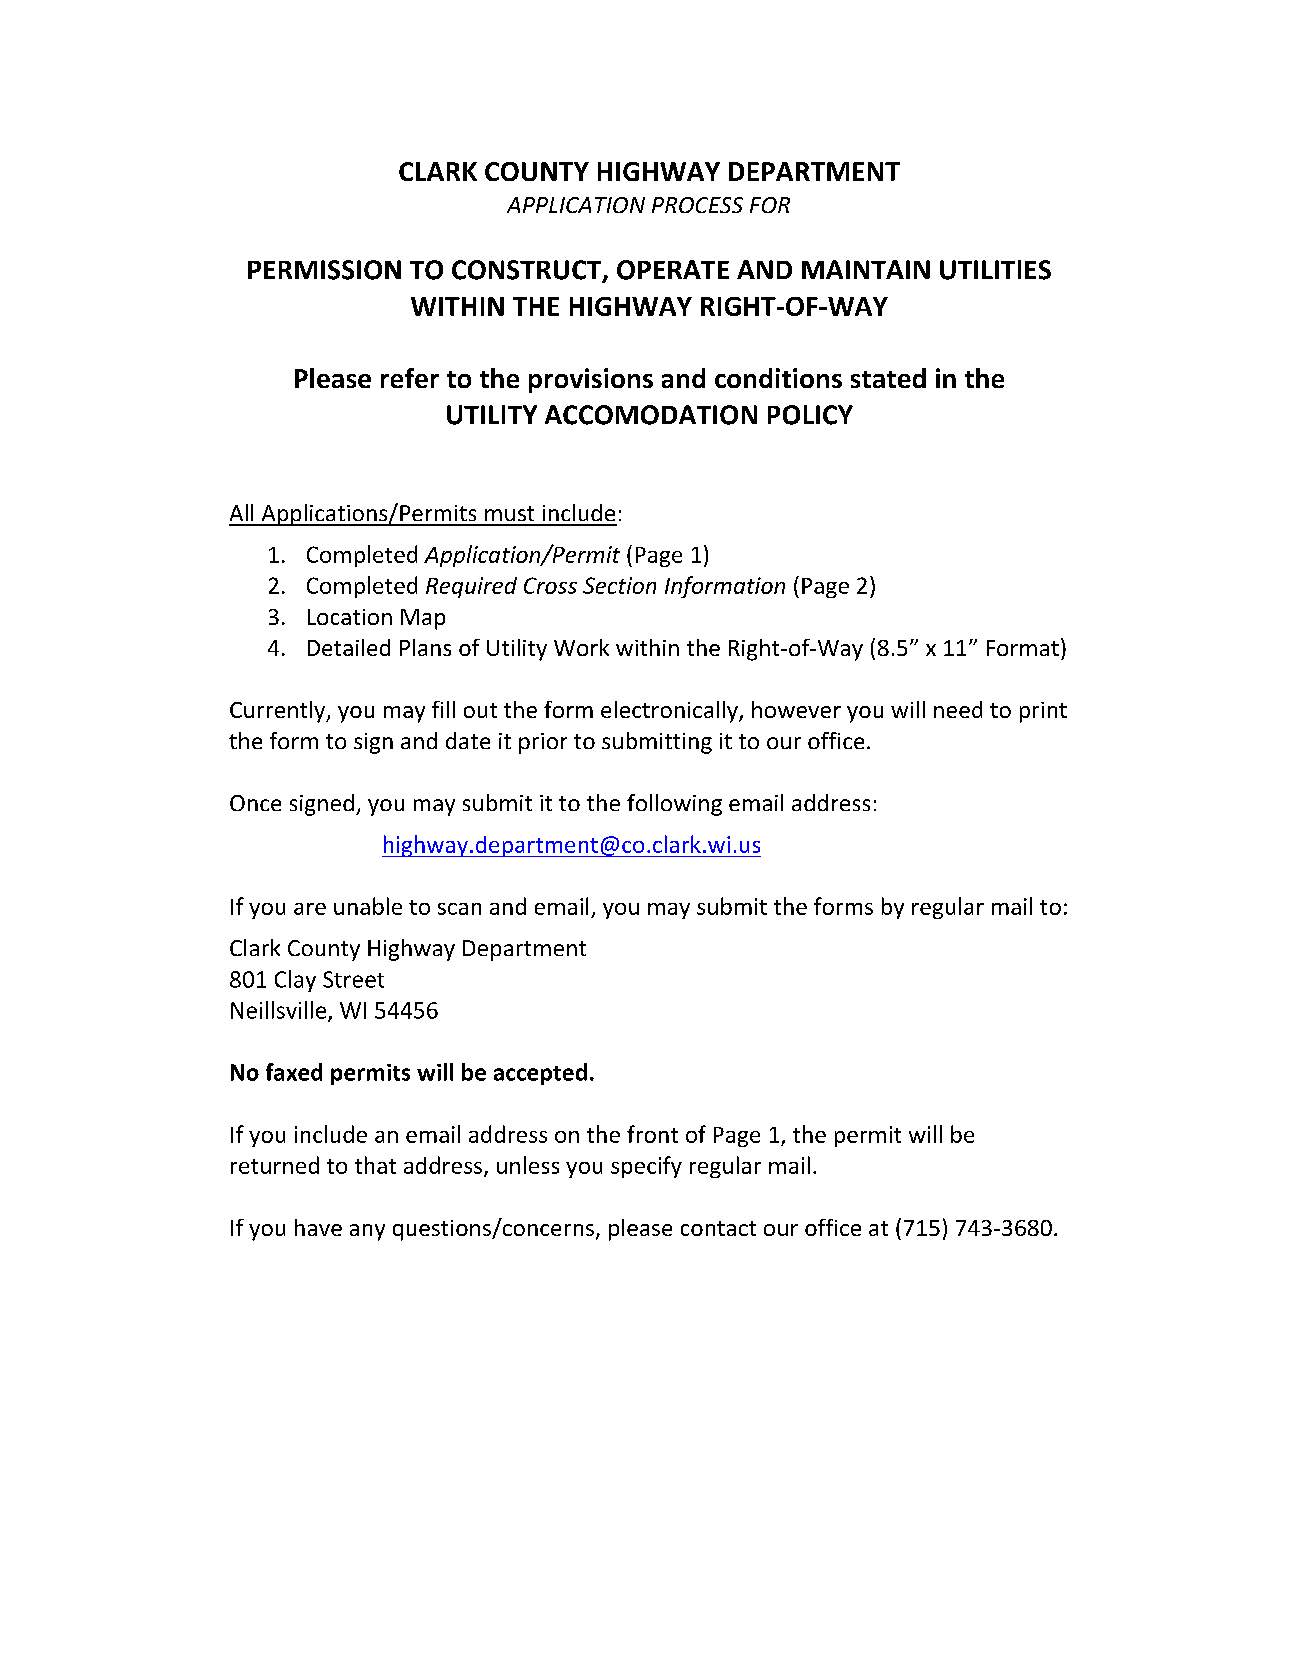 This screenshot has height=1680, width=1298. I want to click on UTILITIES, so click(995, 270).
